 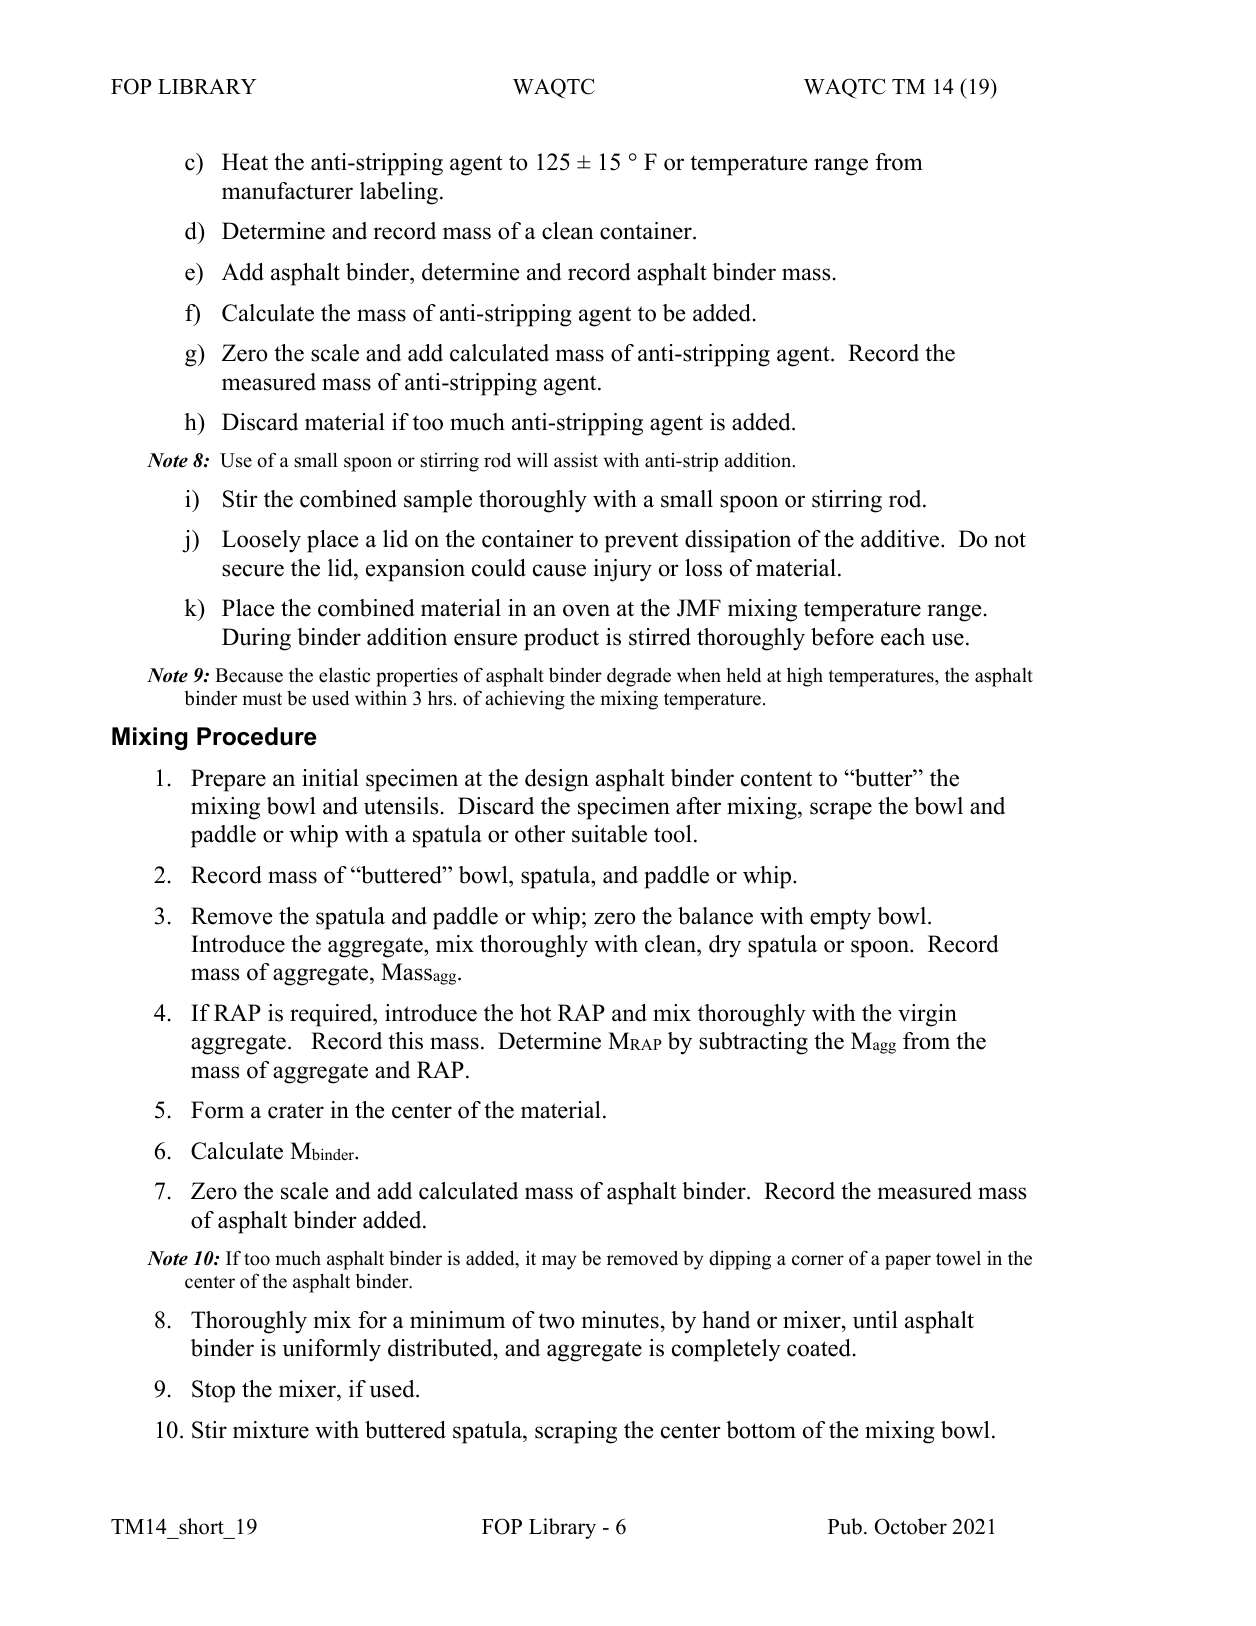 What do you see at coordinates (841, 811) in the screenshot?
I see `scrape` at bounding box center [841, 811].
